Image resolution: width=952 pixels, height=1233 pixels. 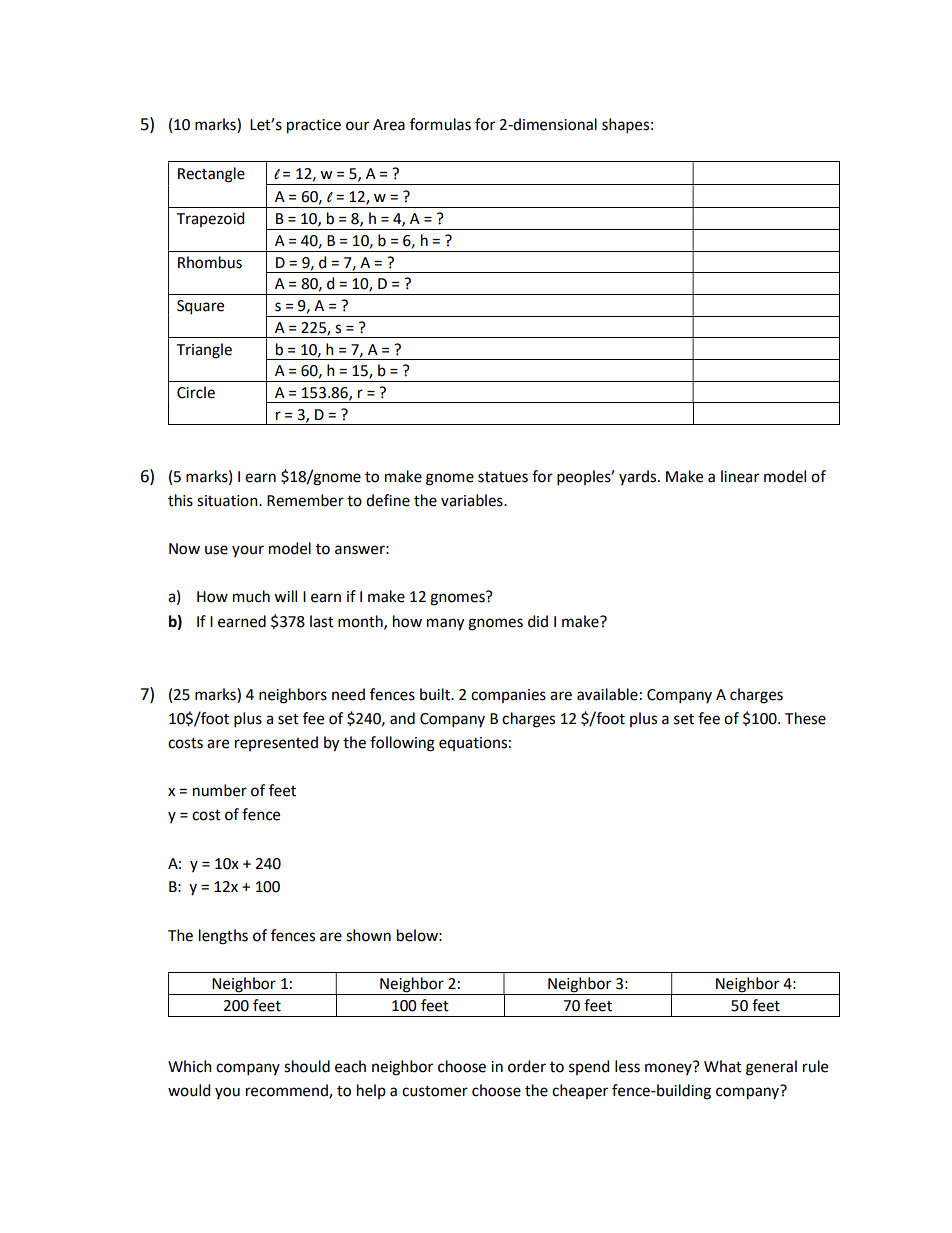 What do you see at coordinates (723, 1066) in the page?
I see `What` at bounding box center [723, 1066].
